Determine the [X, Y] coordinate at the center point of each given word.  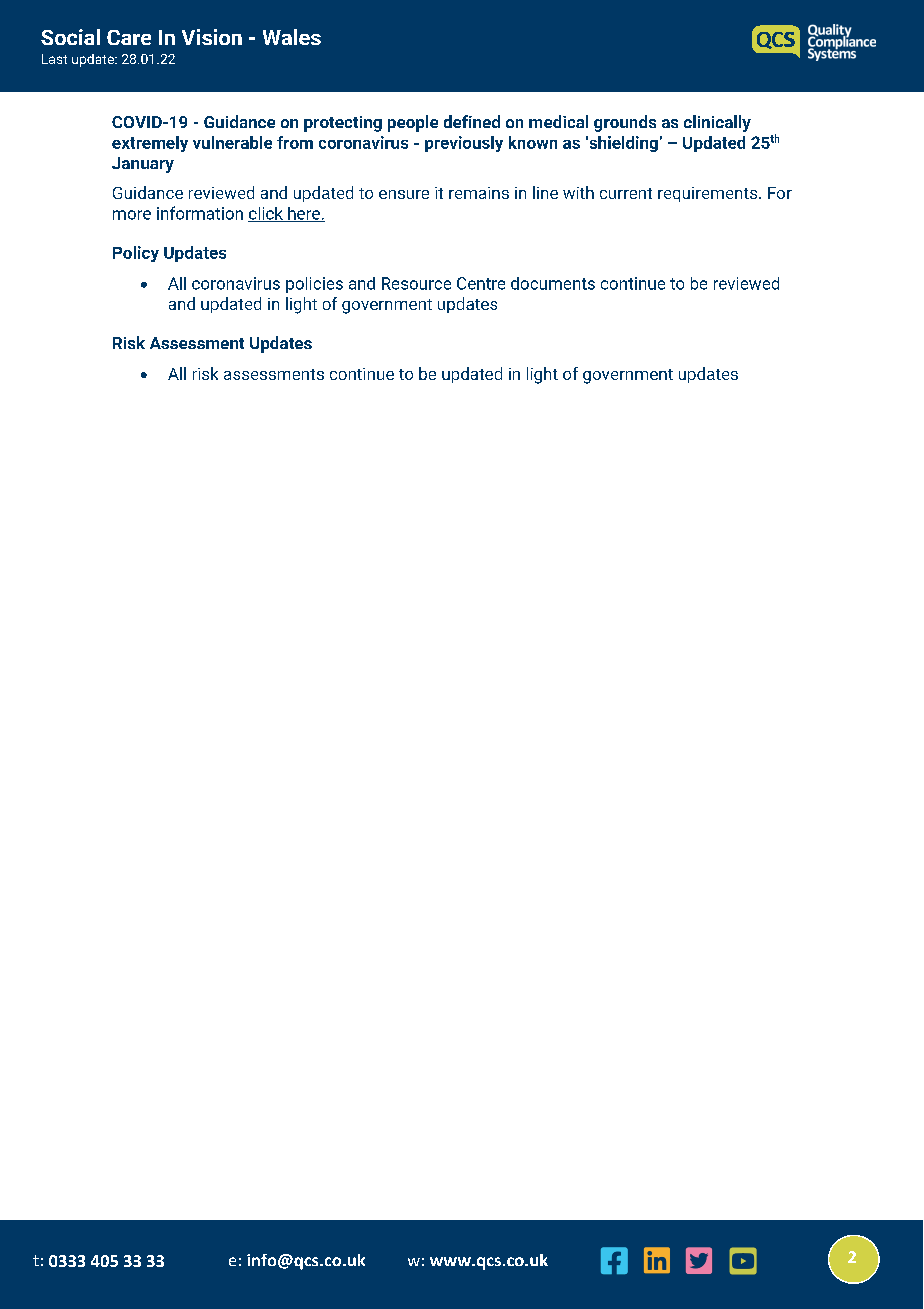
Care [129, 37]
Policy [136, 254]
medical [558, 121]
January [143, 165]
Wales [292, 37]
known [533, 142]
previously [464, 144]
